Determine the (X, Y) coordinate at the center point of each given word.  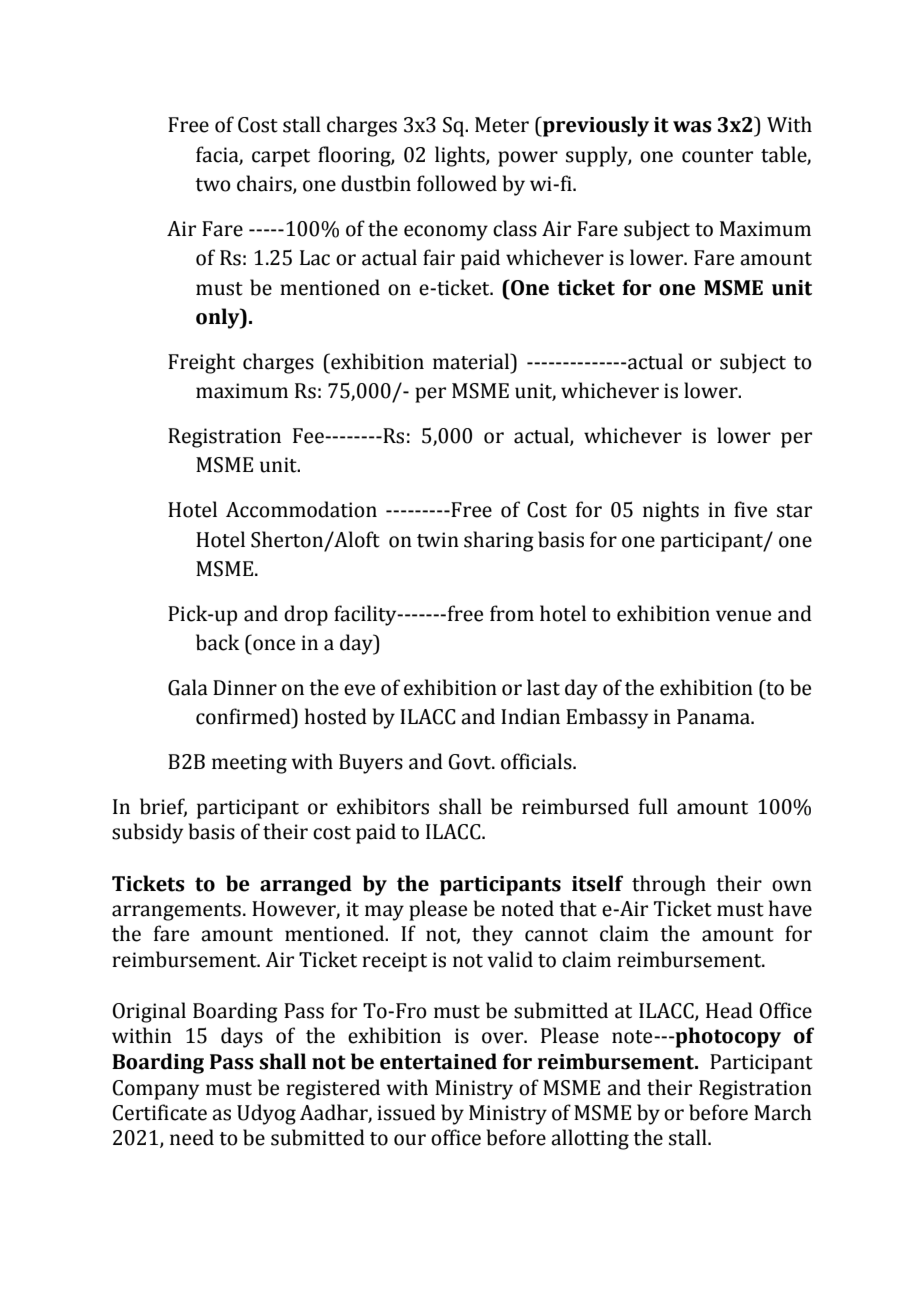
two (213, 185)
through (669, 885)
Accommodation (301, 509)
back (217, 642)
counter (717, 156)
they (492, 935)
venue (743, 616)
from (512, 613)
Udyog (266, 1114)
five (750, 509)
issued (406, 1112)
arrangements (176, 912)
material (472, 361)
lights (461, 156)
